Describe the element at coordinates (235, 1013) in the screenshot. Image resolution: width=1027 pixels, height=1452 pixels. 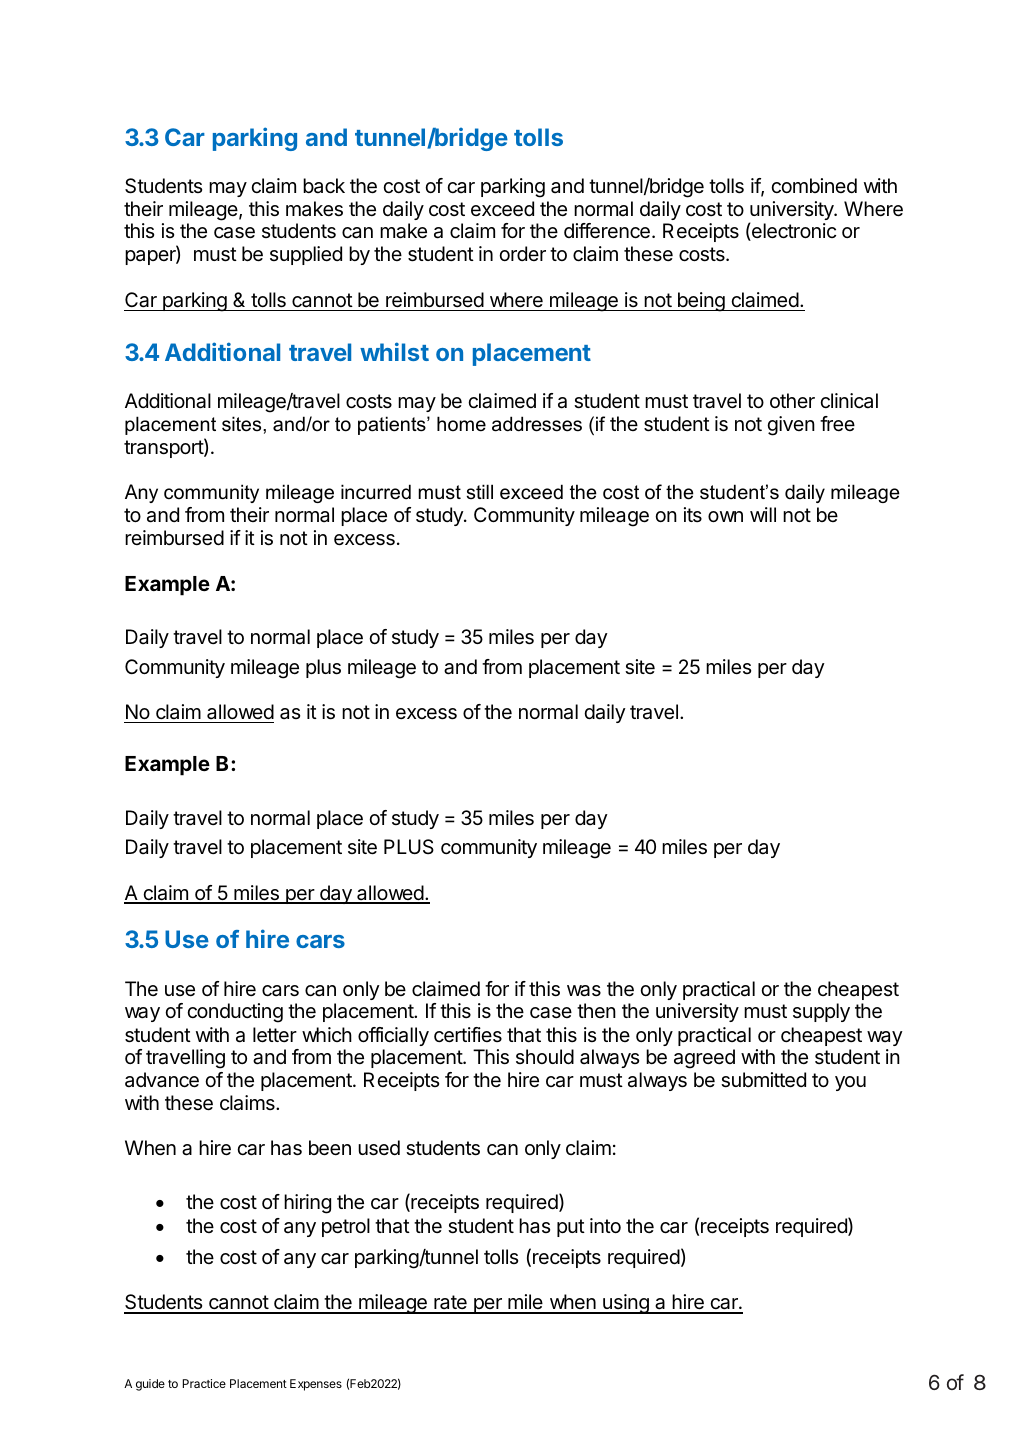
I see `conducting` at that location.
